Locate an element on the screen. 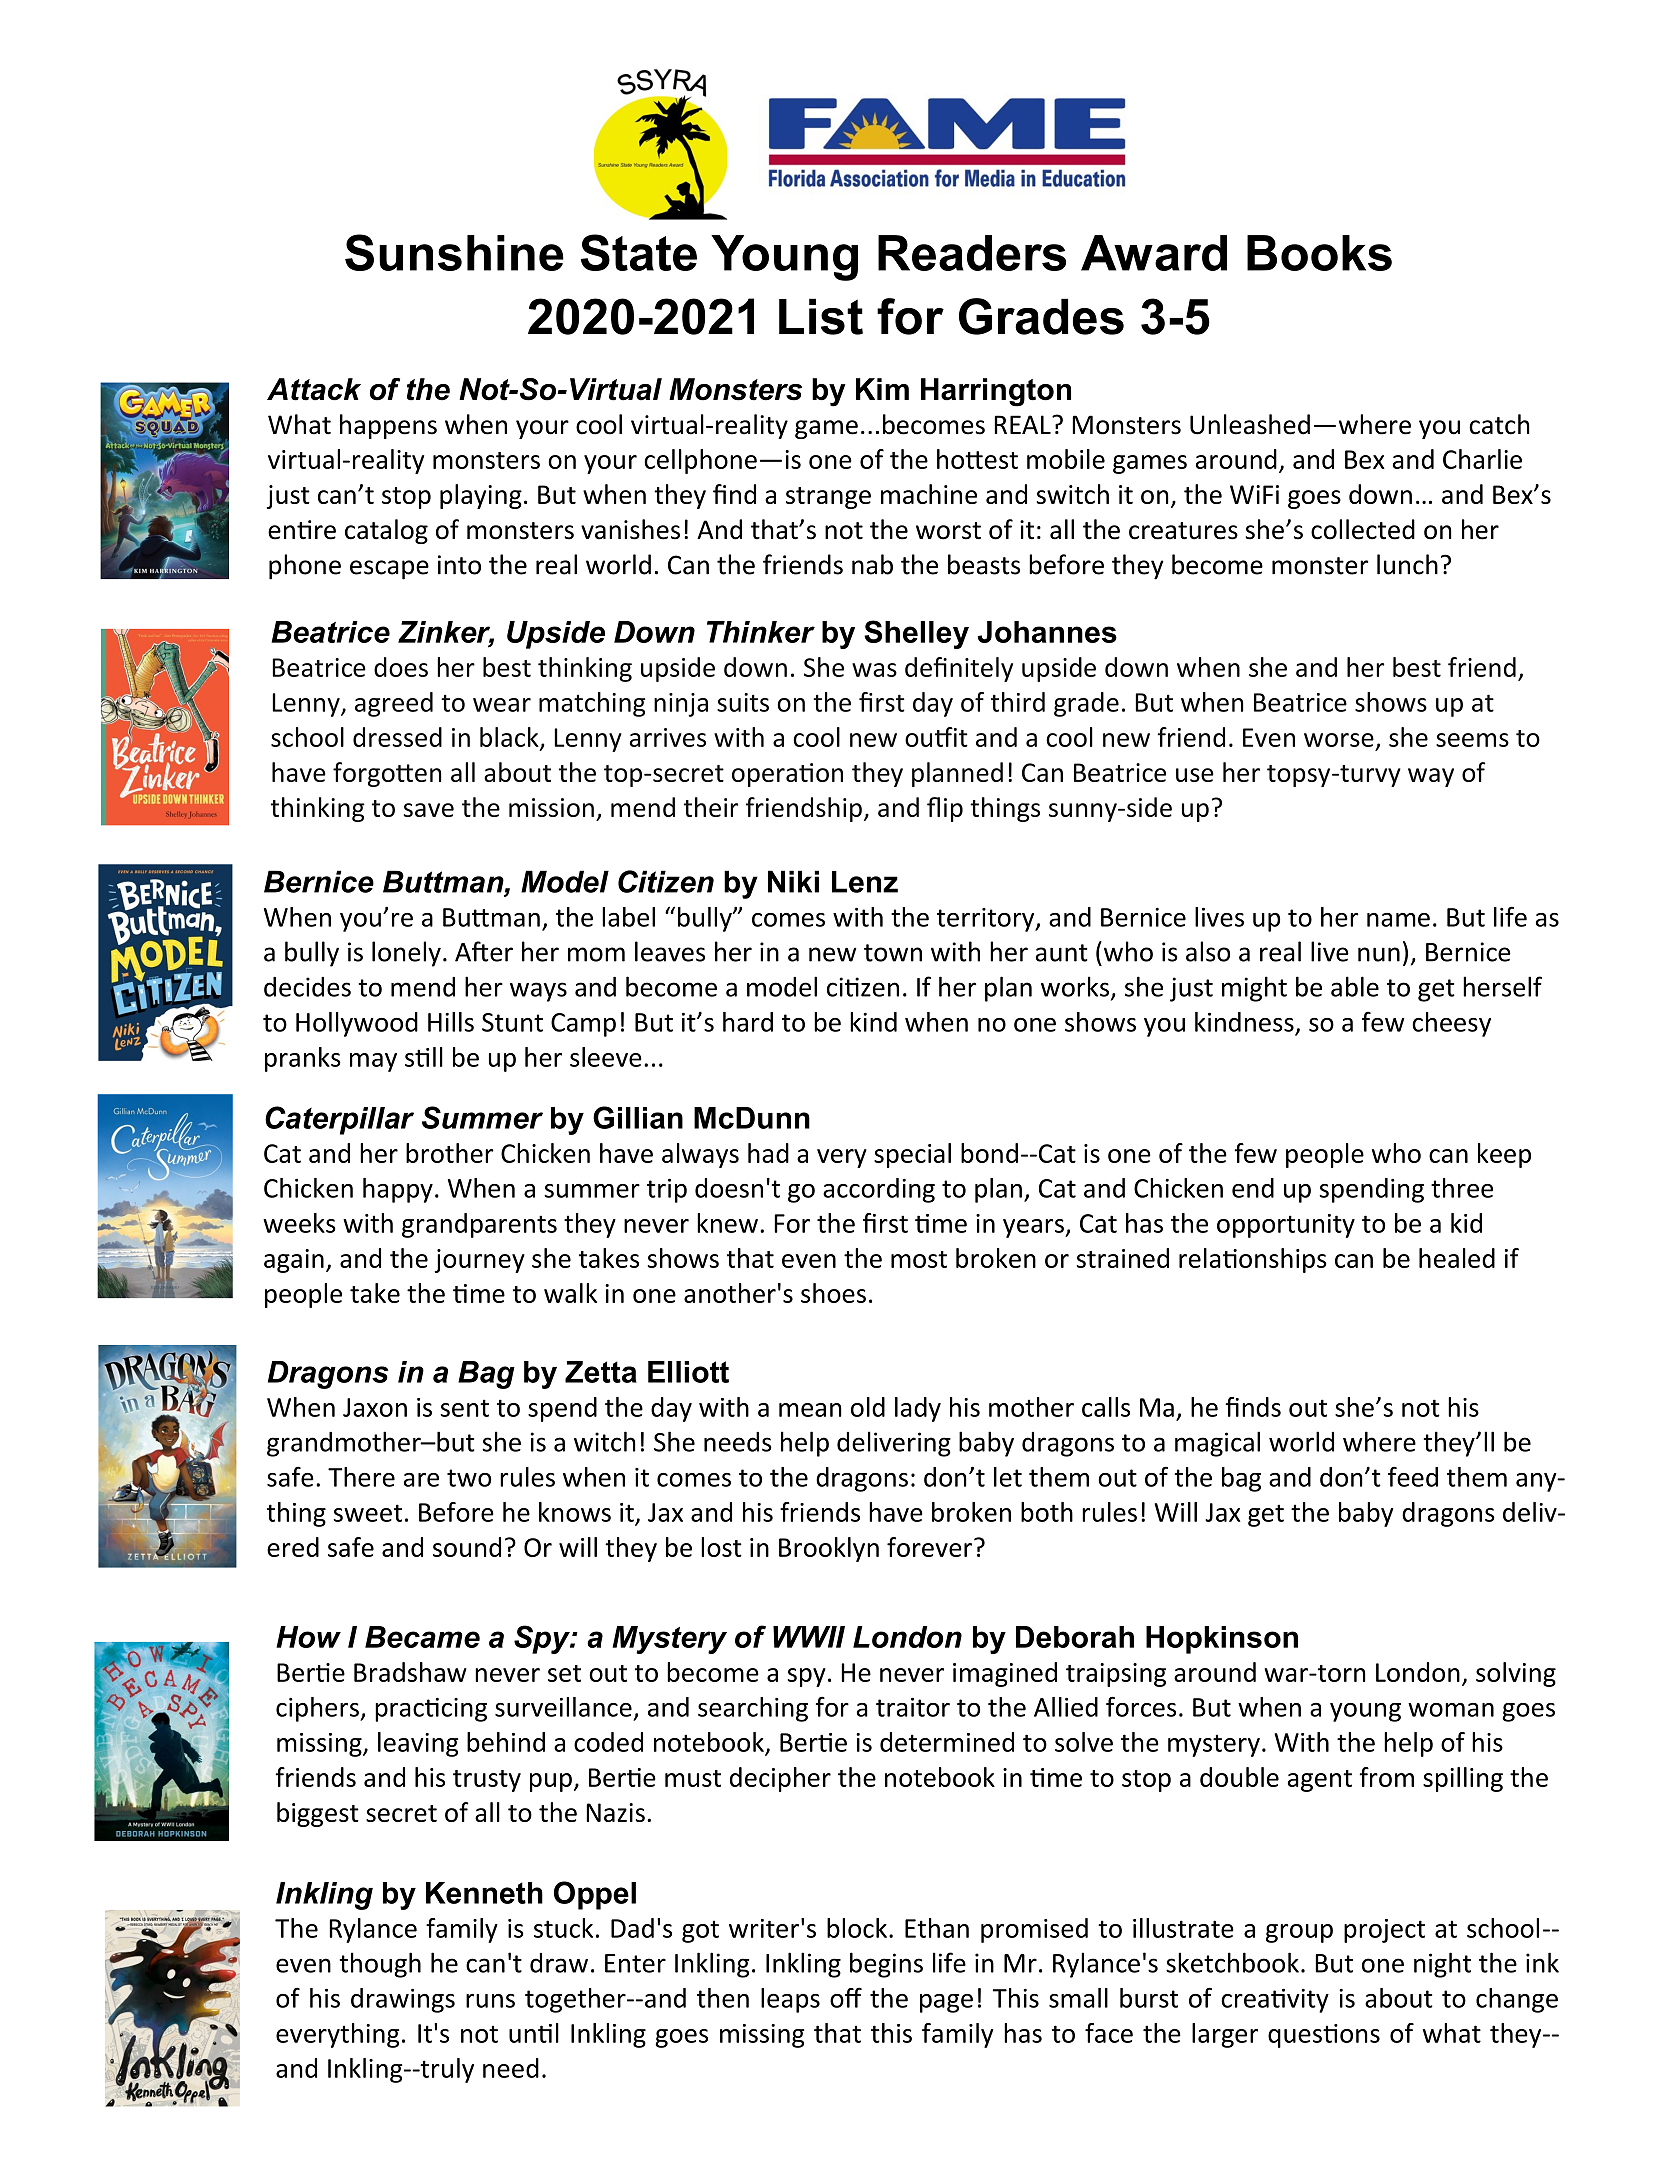 The image size is (1673, 2165). Books is located at coordinates (1319, 253).
